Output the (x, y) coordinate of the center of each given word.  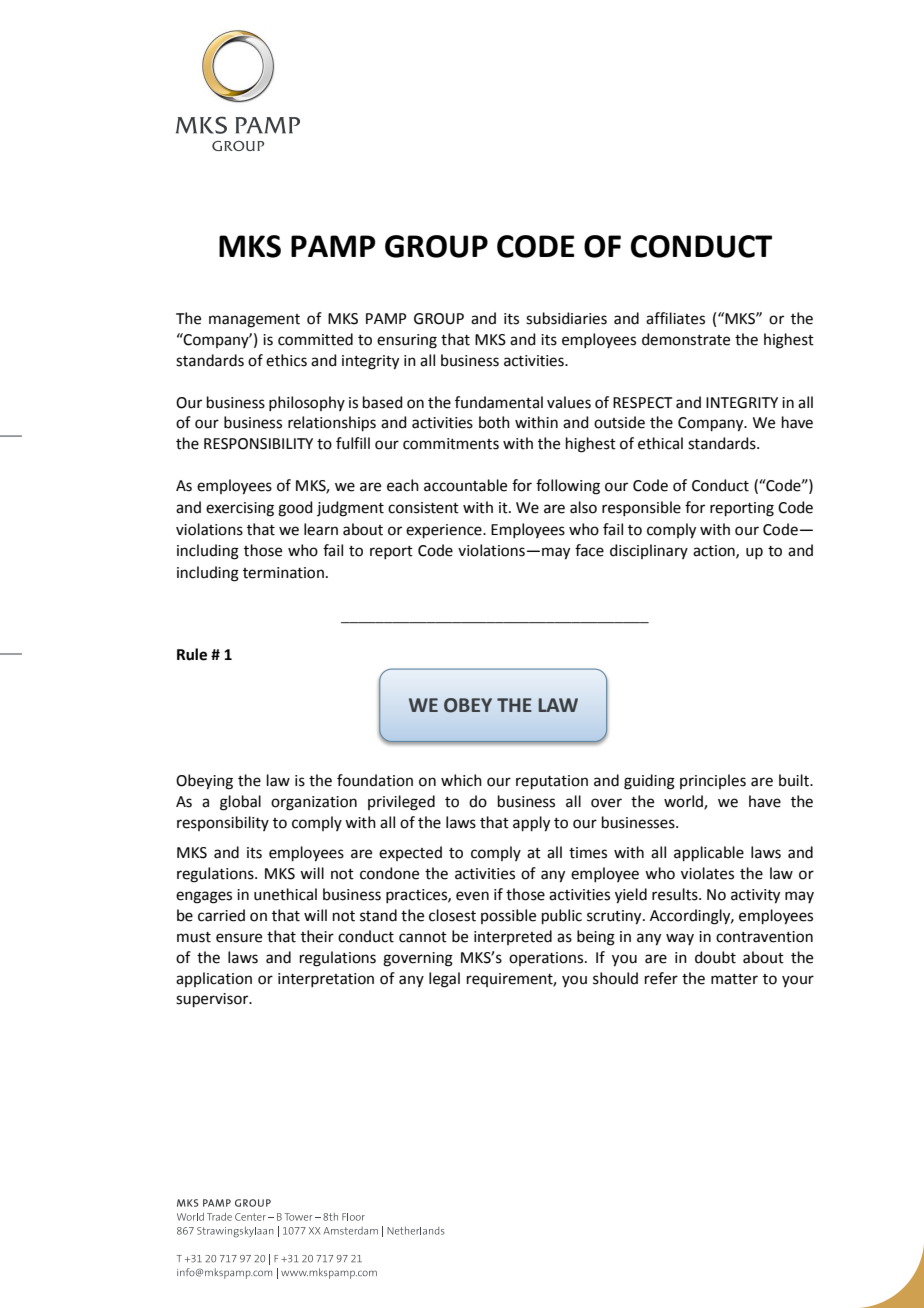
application (214, 979)
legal (444, 980)
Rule (192, 654)
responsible (641, 508)
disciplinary (649, 551)
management (254, 321)
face (589, 550)
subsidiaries (566, 318)
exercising (240, 509)
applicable (709, 853)
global (240, 803)
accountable (465, 485)
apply (531, 824)
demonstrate (686, 339)
